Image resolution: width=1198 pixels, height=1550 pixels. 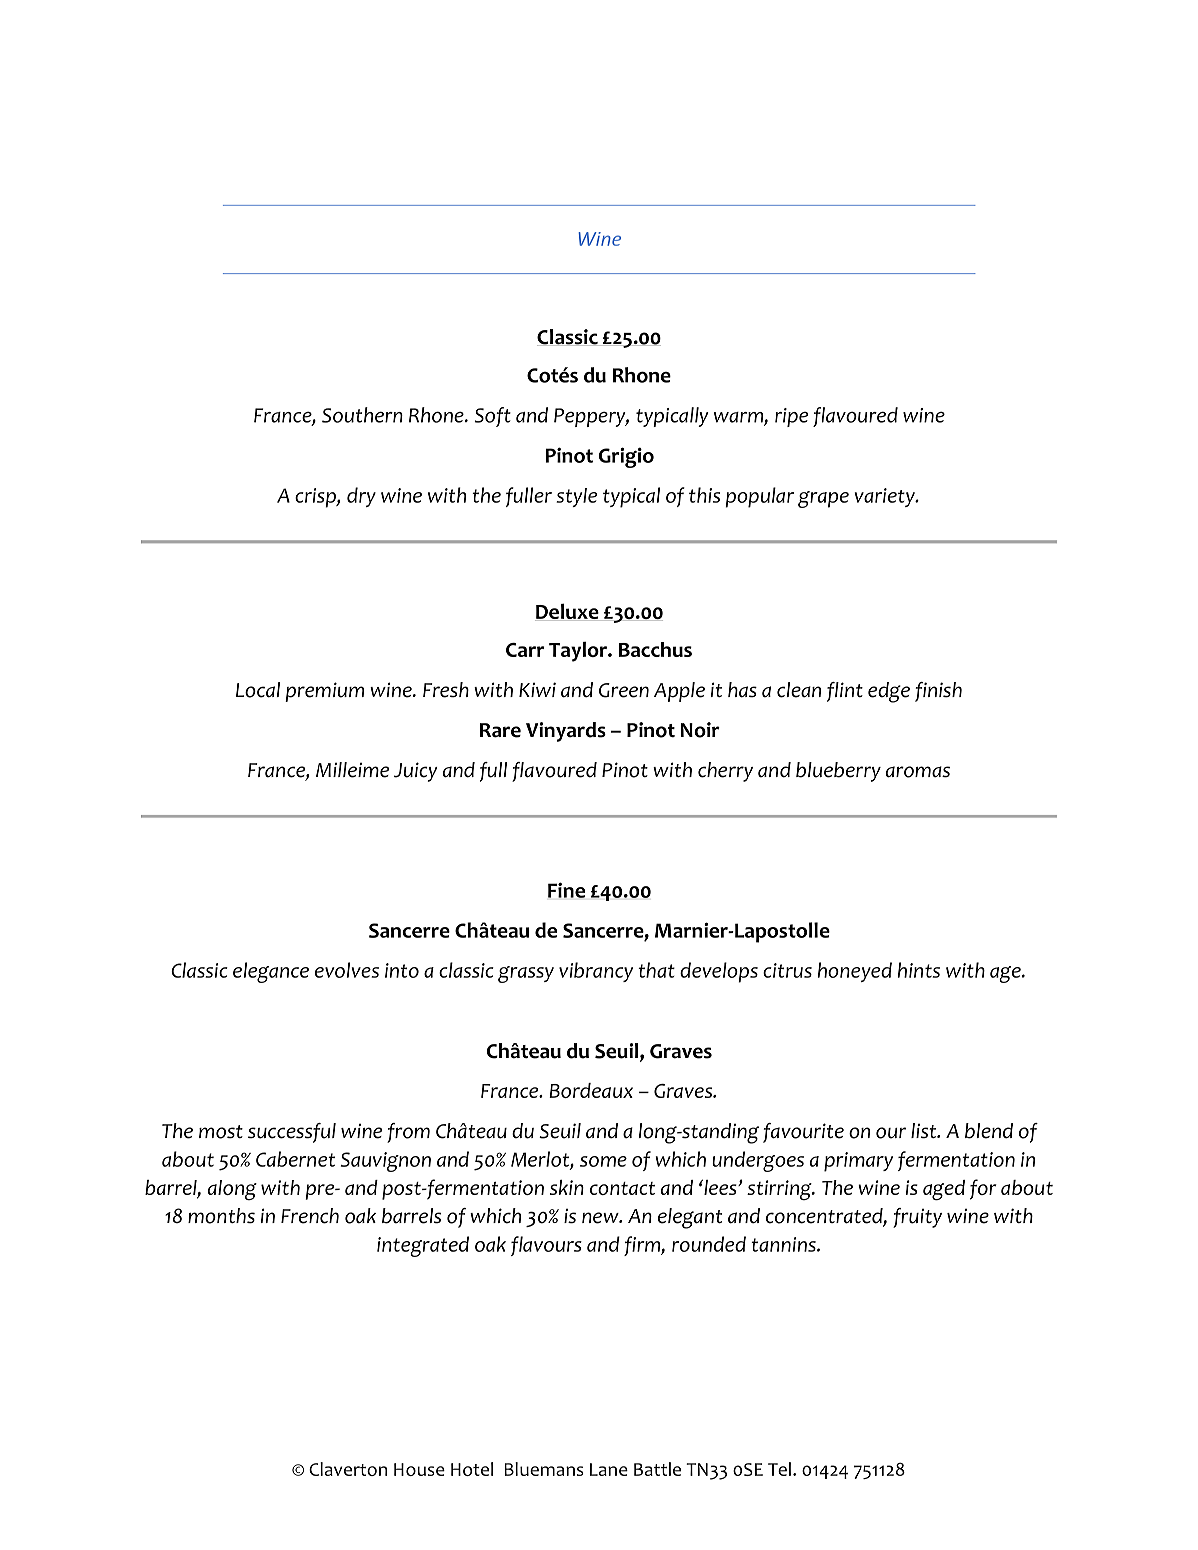 What do you see at coordinates (919, 970) in the page?
I see `hints` at bounding box center [919, 970].
